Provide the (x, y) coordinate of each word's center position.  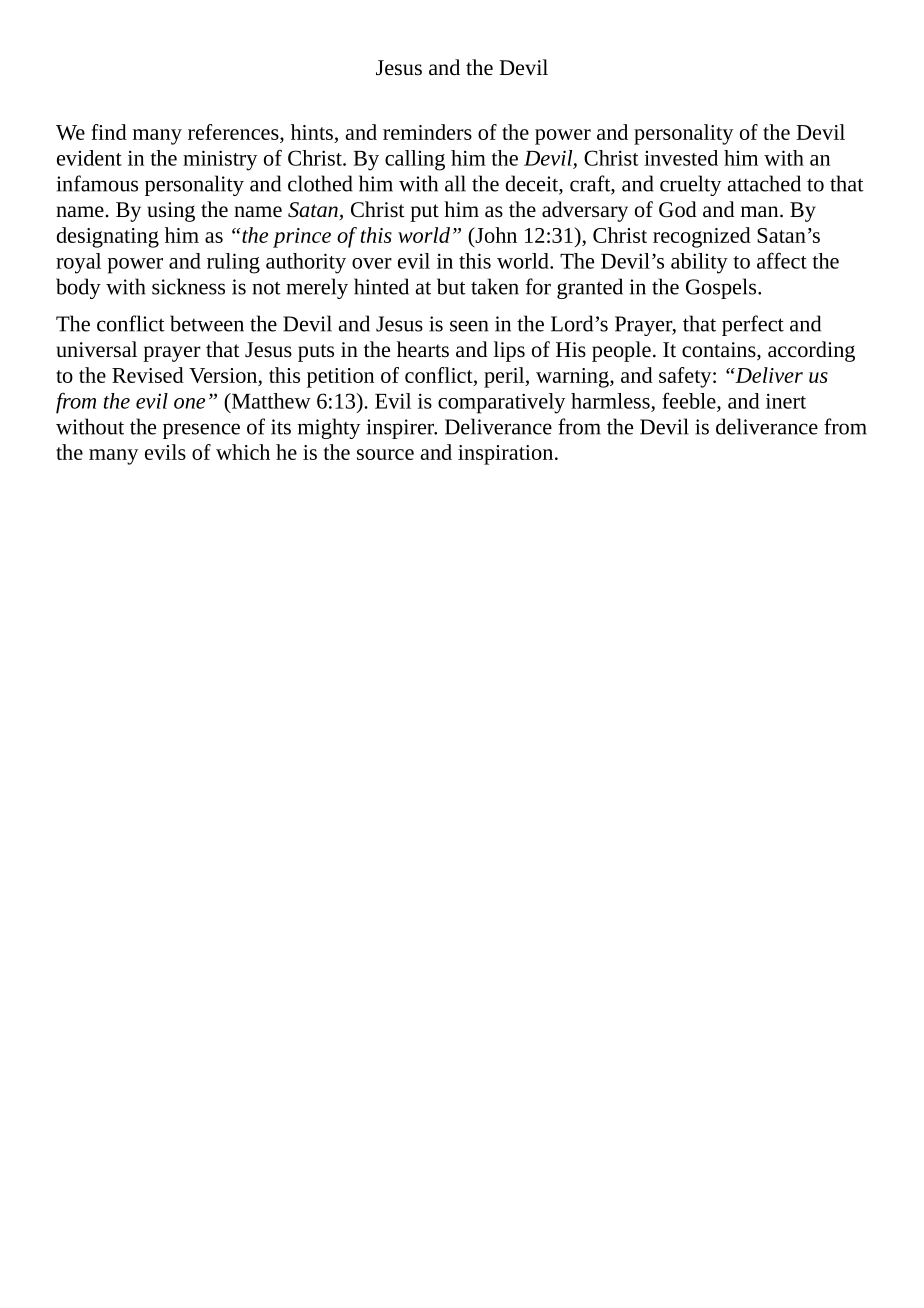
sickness (188, 286)
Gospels (722, 288)
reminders (427, 132)
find (109, 132)
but (451, 286)
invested (681, 158)
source (385, 454)
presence (201, 431)
